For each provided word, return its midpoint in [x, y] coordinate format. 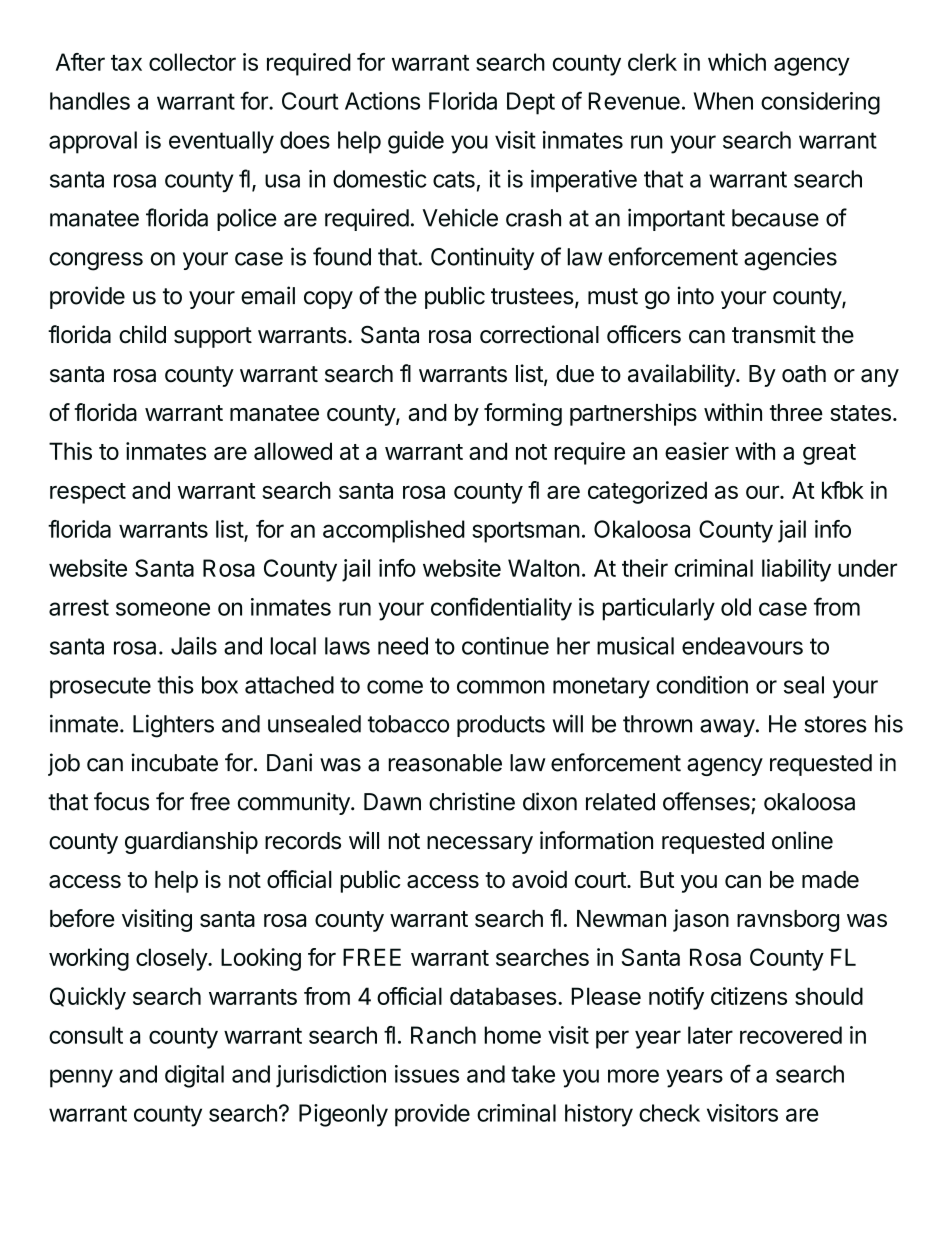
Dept [531, 103]
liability [796, 570]
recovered [791, 1035]
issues [427, 1074]
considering [820, 103]
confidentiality [501, 609]
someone [163, 609]
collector [192, 62]
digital [194, 1076]
